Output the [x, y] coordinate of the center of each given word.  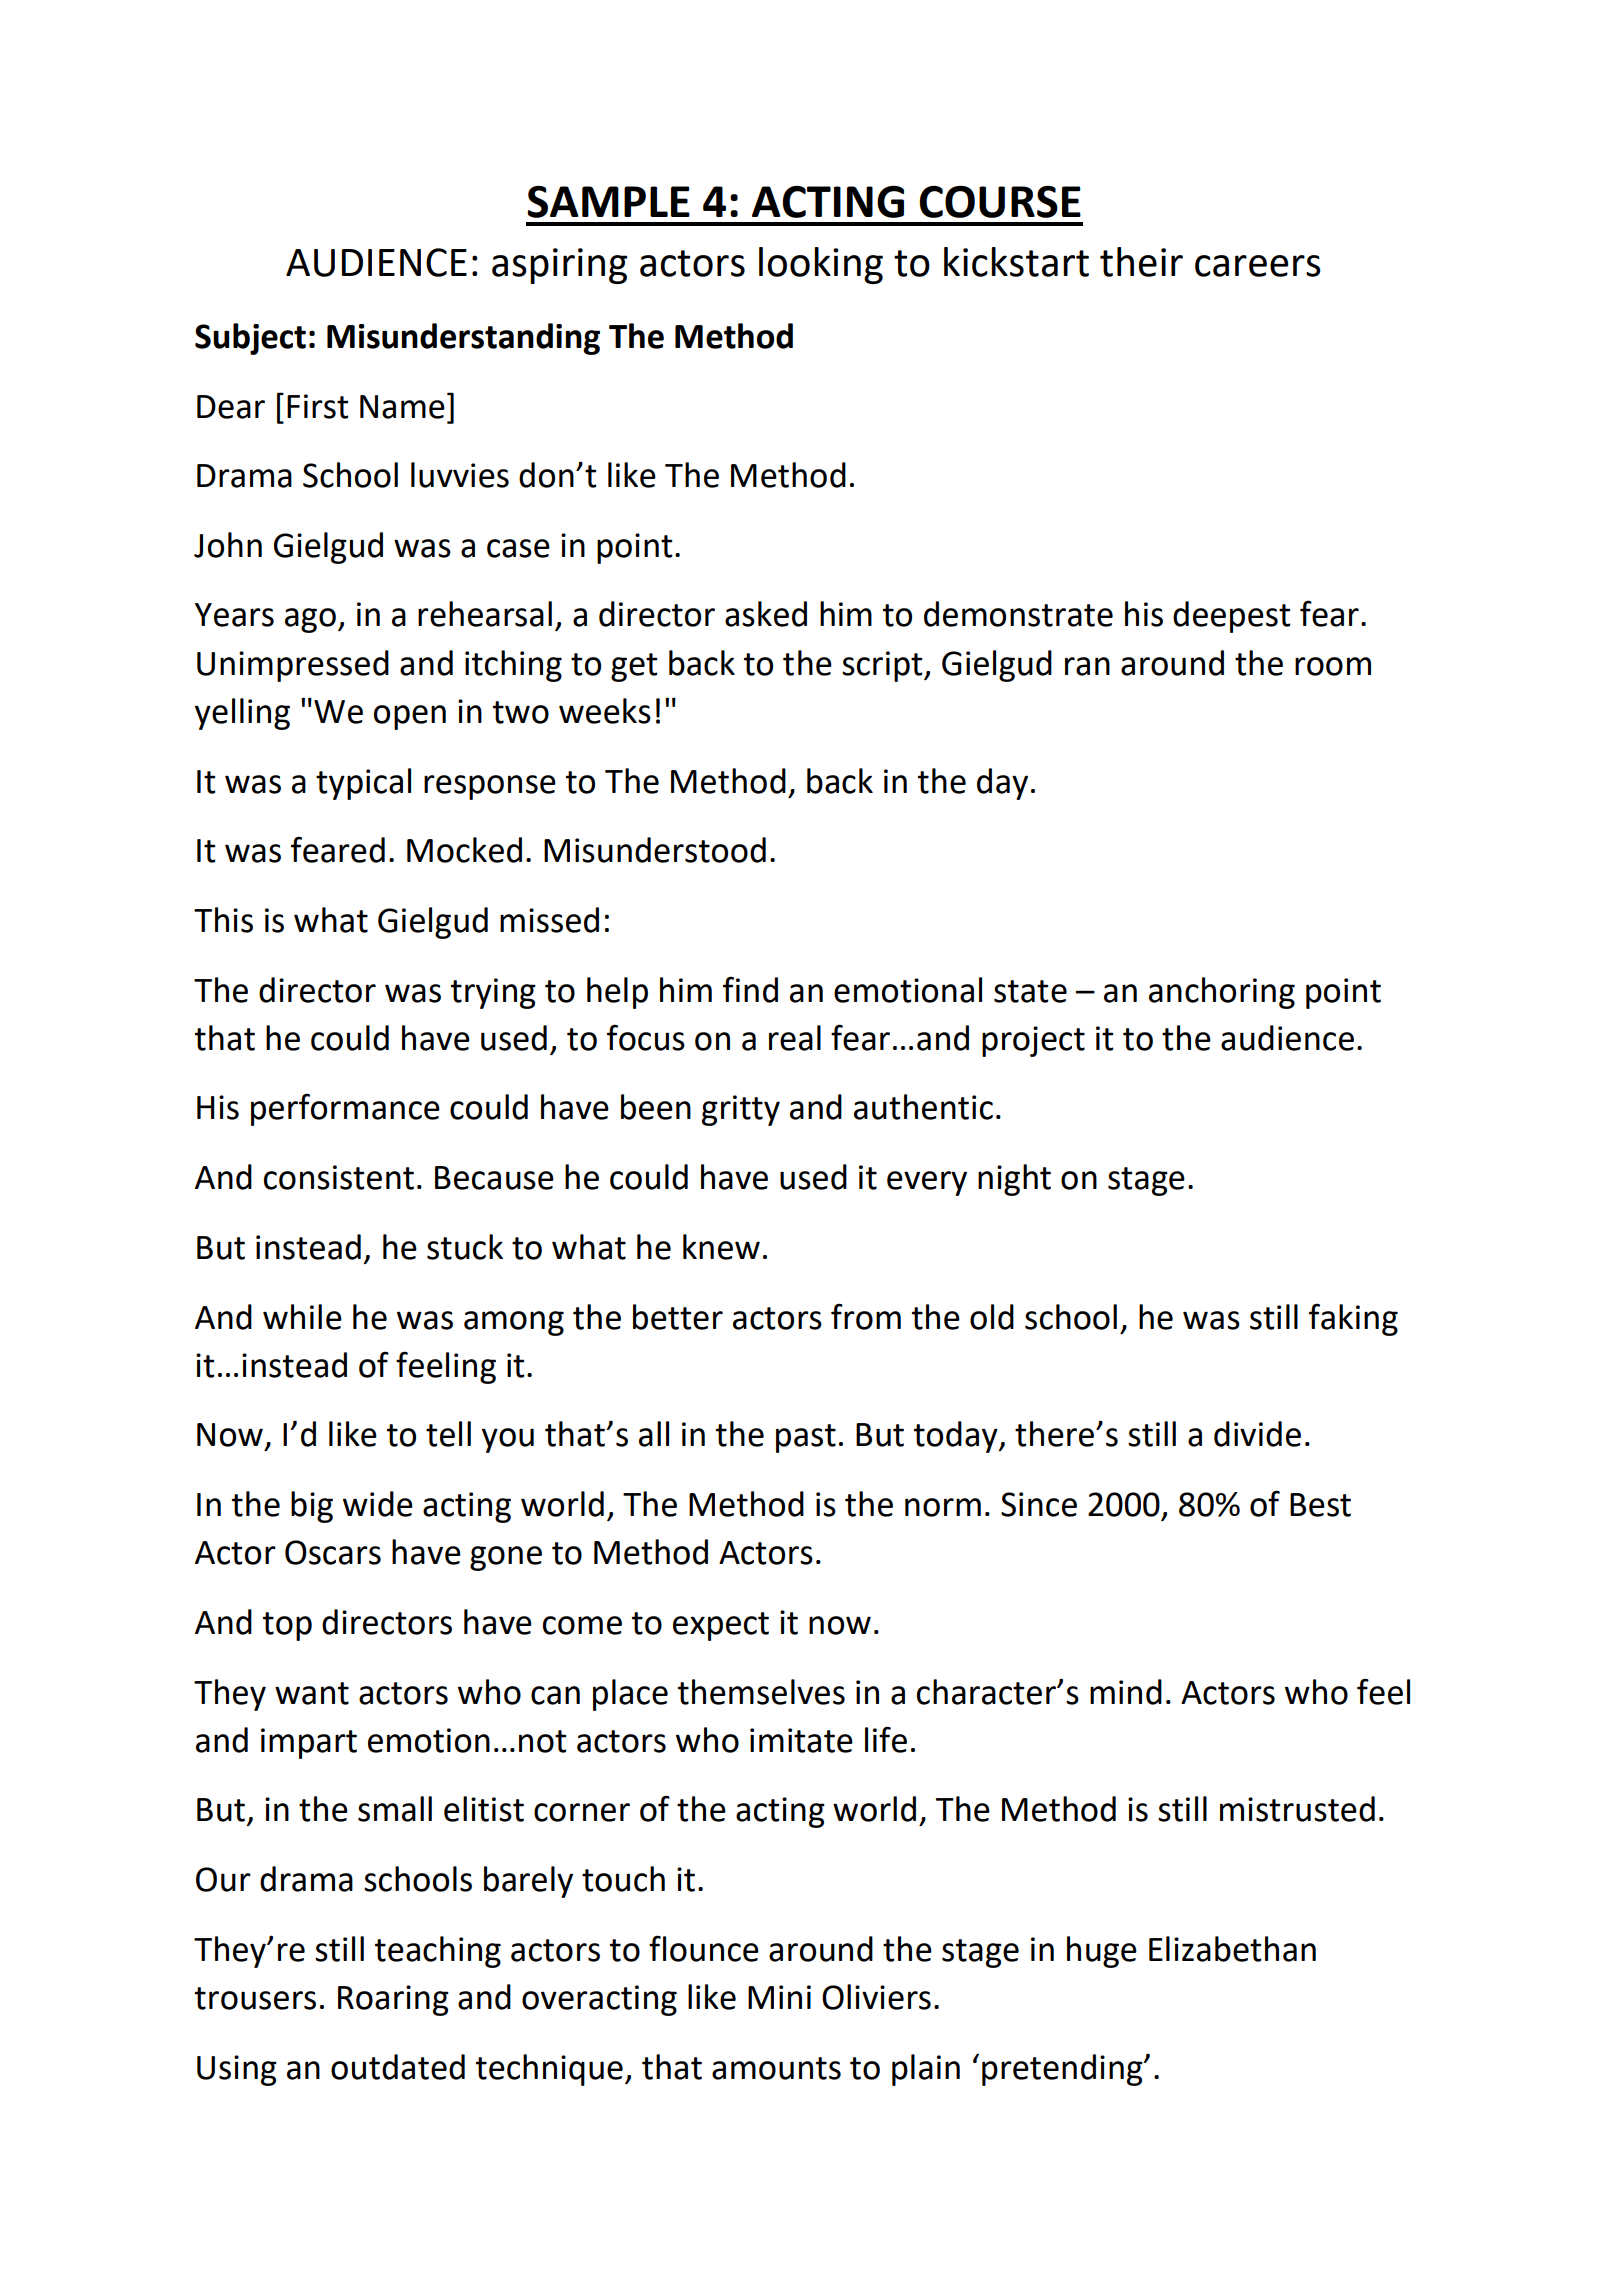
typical [363, 784]
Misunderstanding [463, 339]
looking [821, 265]
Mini [779, 1997]
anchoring [1222, 993]
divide [1257, 1434]
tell [448, 1434]
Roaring [393, 2000]
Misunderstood [655, 850]
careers [1258, 266]
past [806, 1438]
